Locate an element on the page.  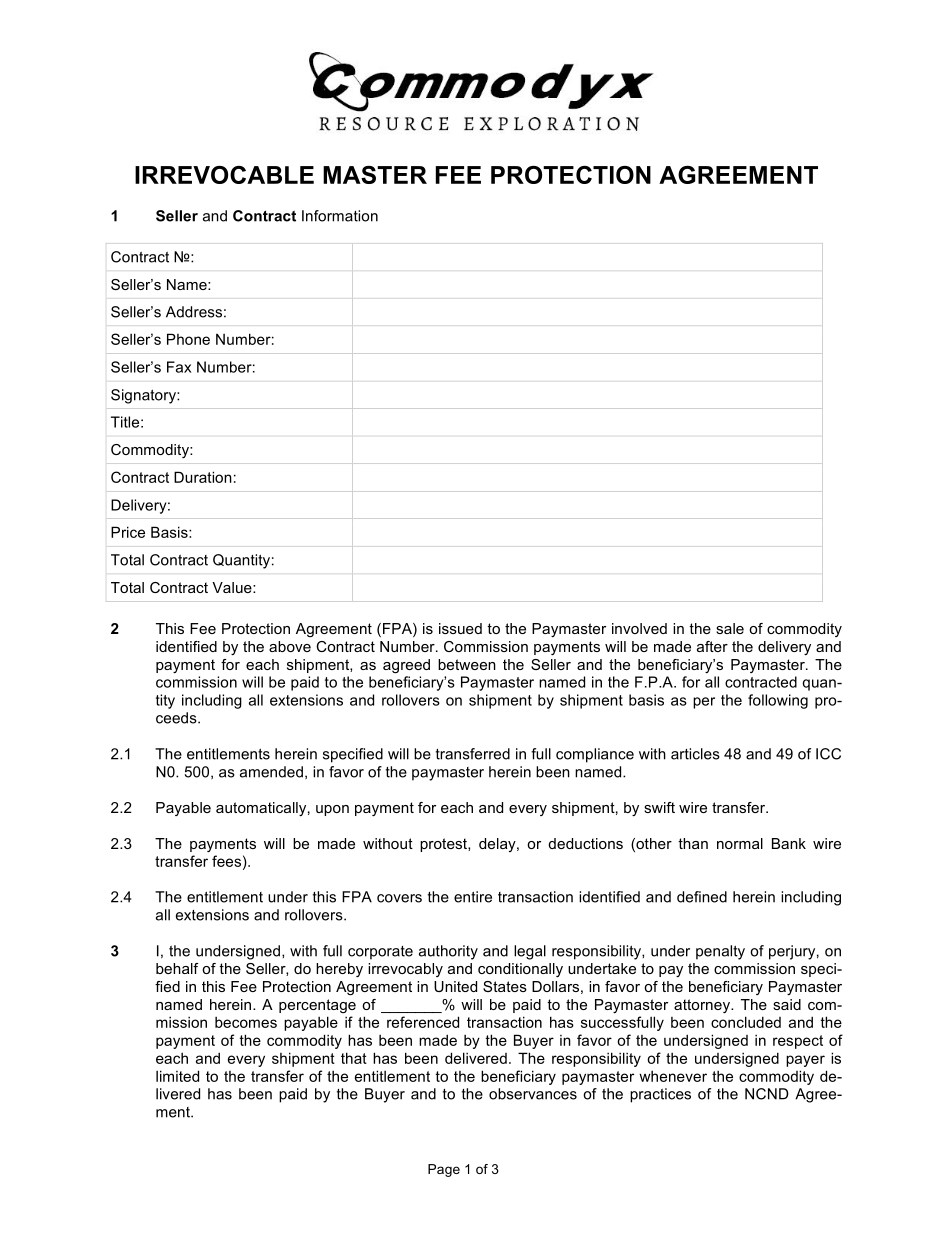
limited is located at coordinates (177, 1076).
